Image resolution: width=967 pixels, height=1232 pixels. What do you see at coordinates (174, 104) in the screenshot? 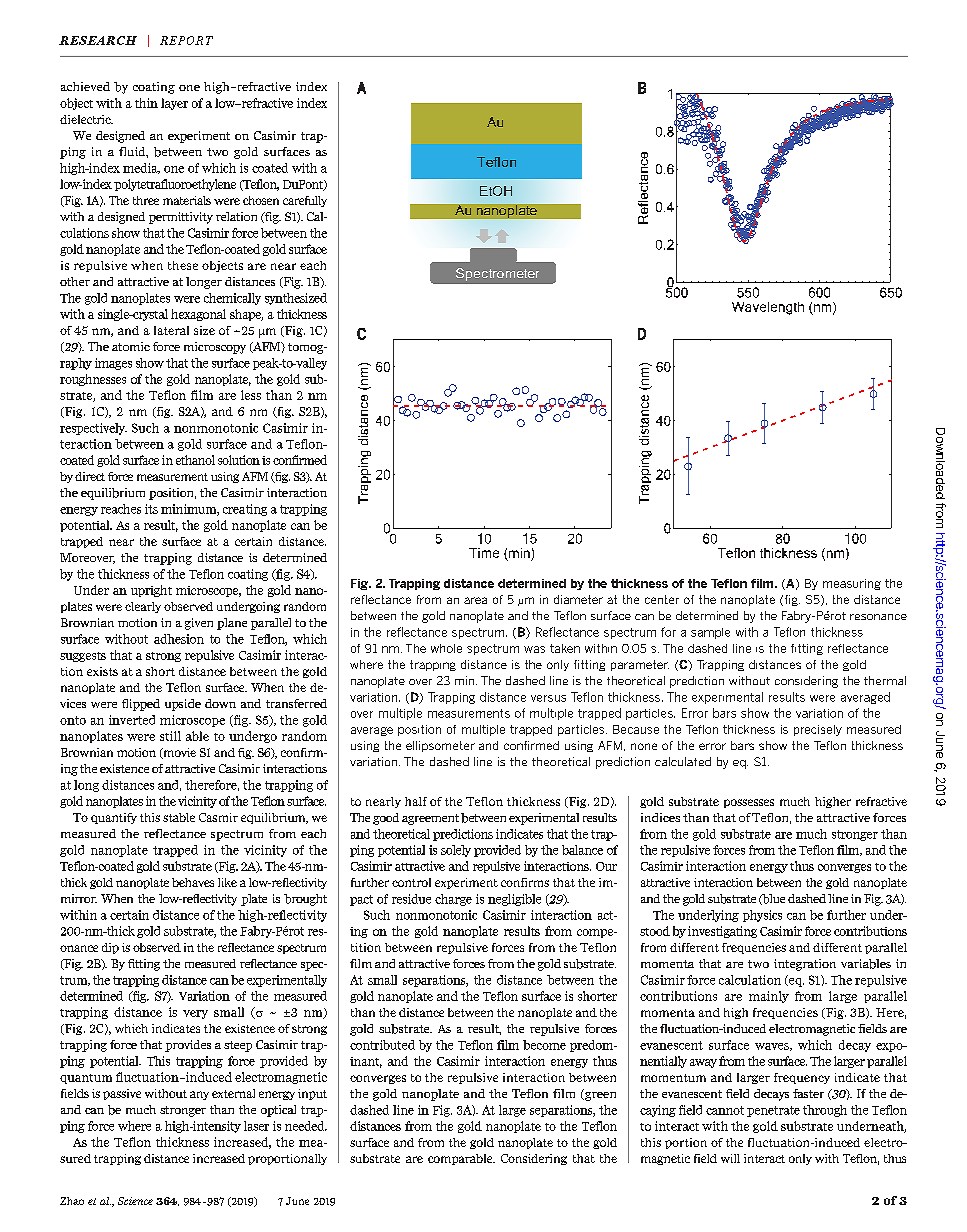
I see `layer` at bounding box center [174, 104].
